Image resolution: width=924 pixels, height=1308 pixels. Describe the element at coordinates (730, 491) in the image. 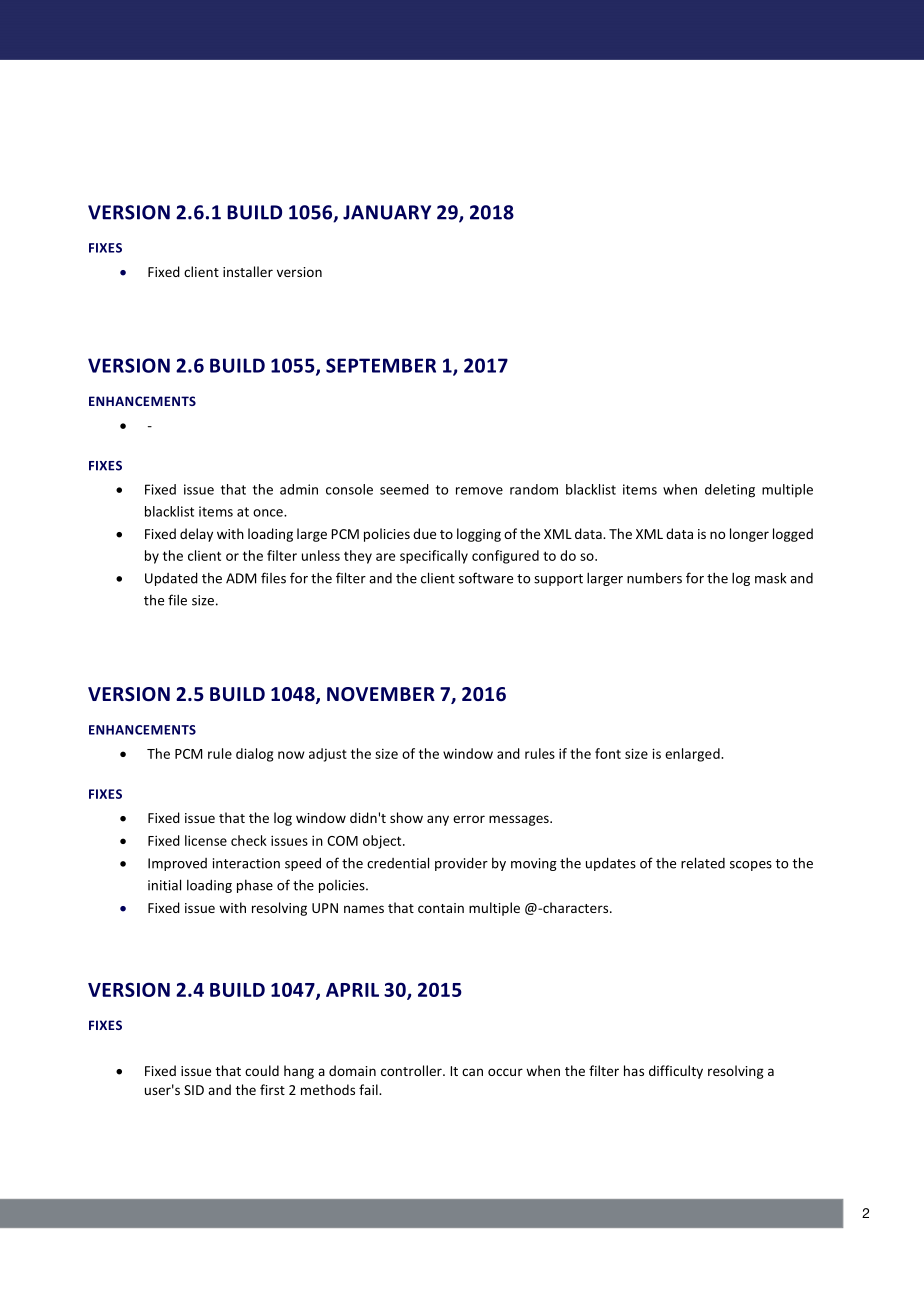

I see `deleting` at that location.
